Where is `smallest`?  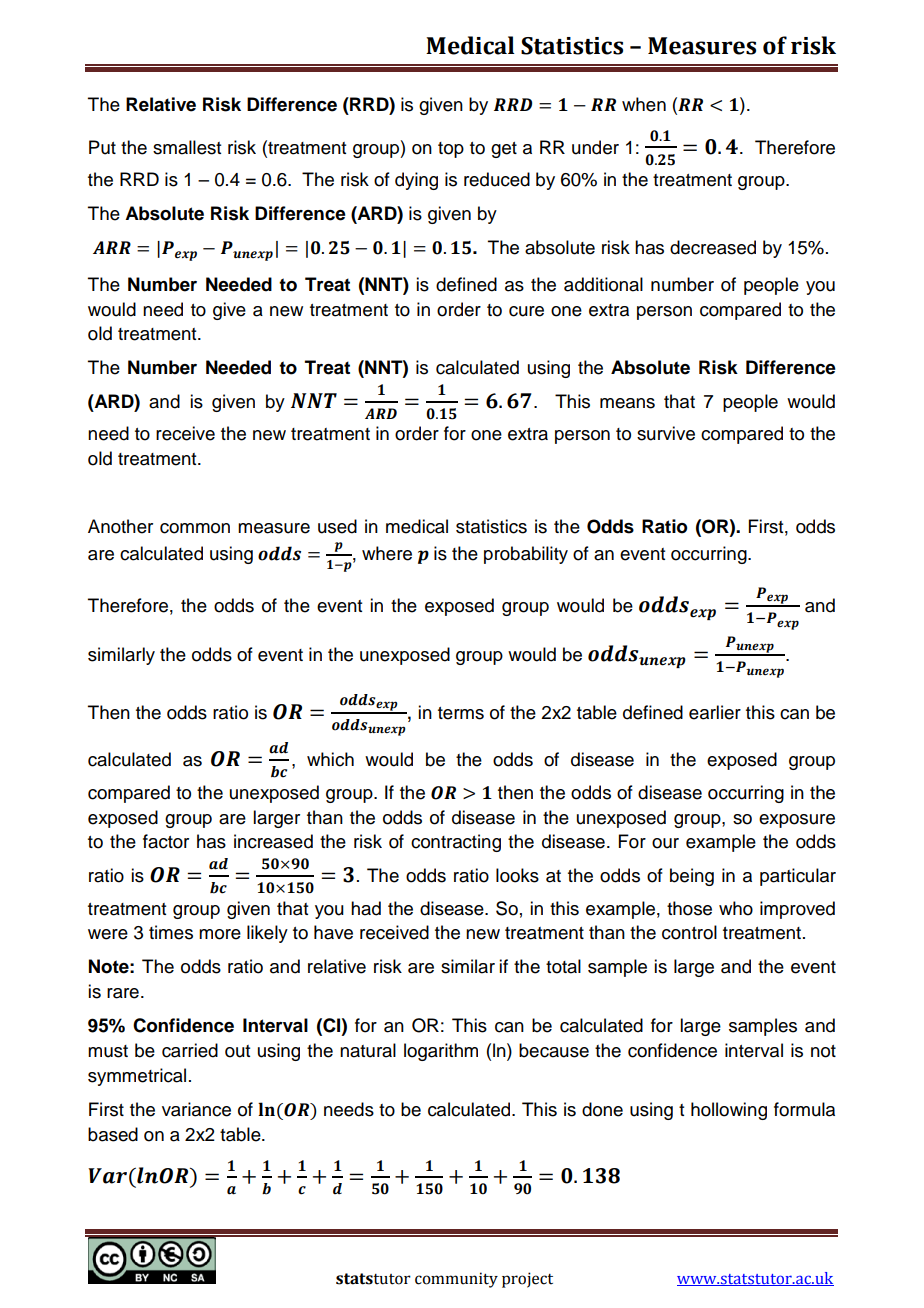
smallest is located at coordinates (187, 147).
